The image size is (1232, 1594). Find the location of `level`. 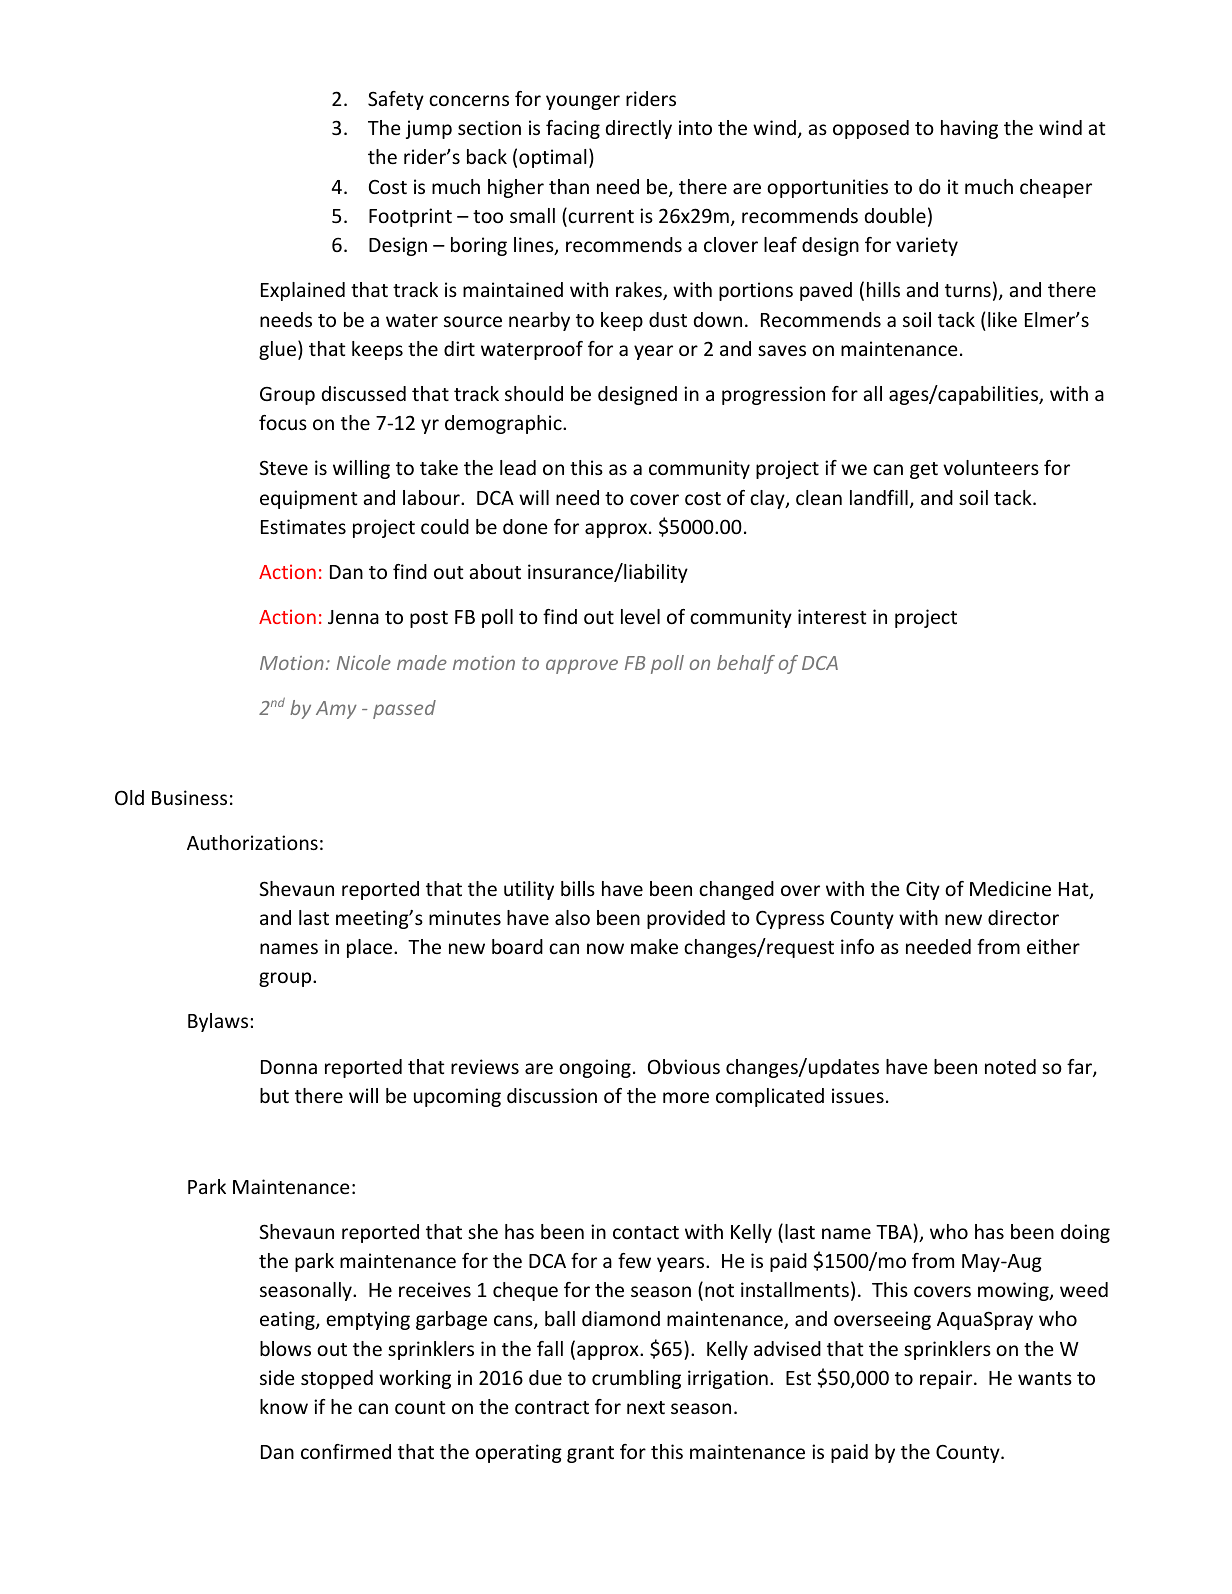

level is located at coordinates (640, 616).
